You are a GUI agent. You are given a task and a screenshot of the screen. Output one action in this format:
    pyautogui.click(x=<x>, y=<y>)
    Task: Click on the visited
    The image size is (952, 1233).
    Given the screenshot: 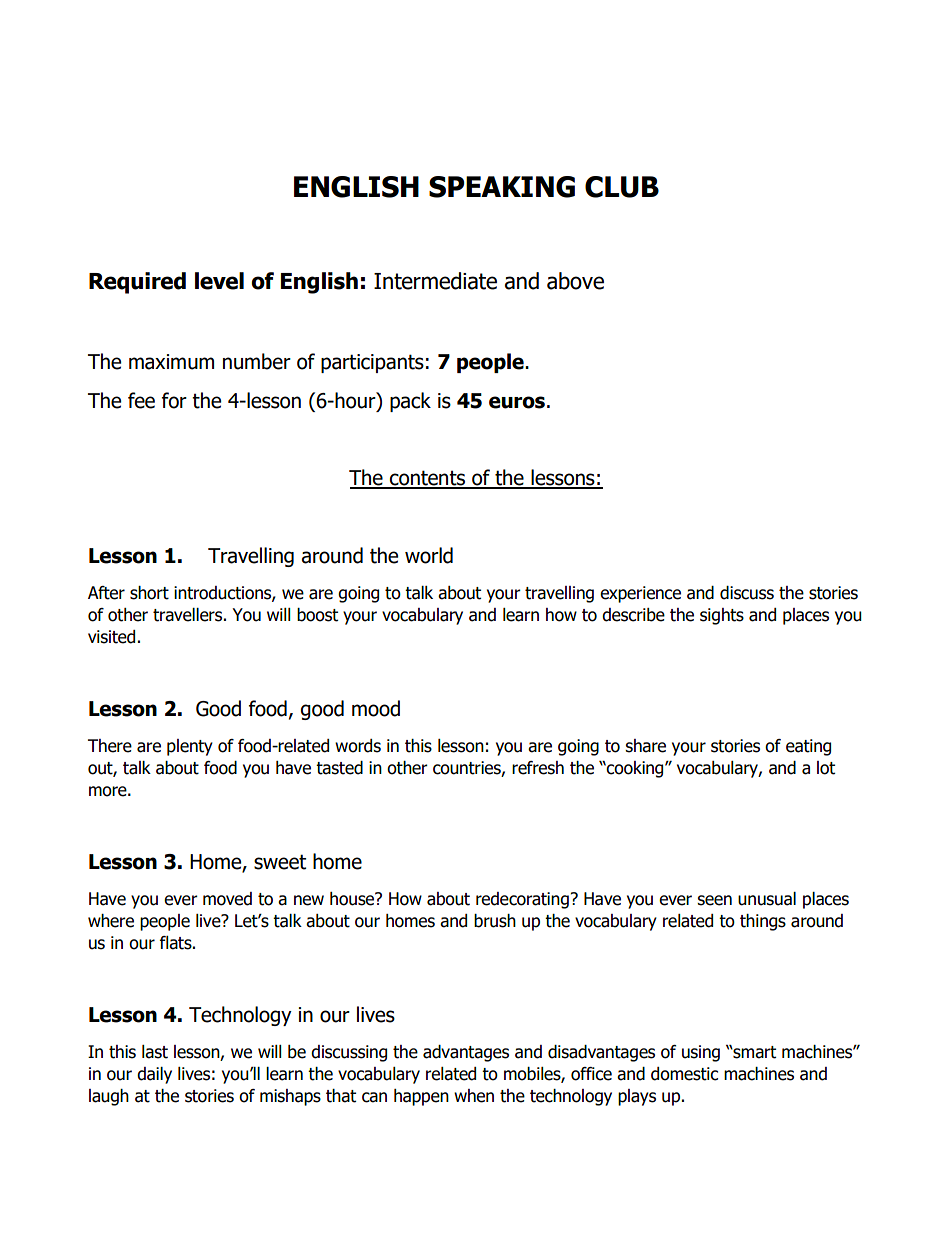 What is the action you would take?
    pyautogui.click(x=111, y=637)
